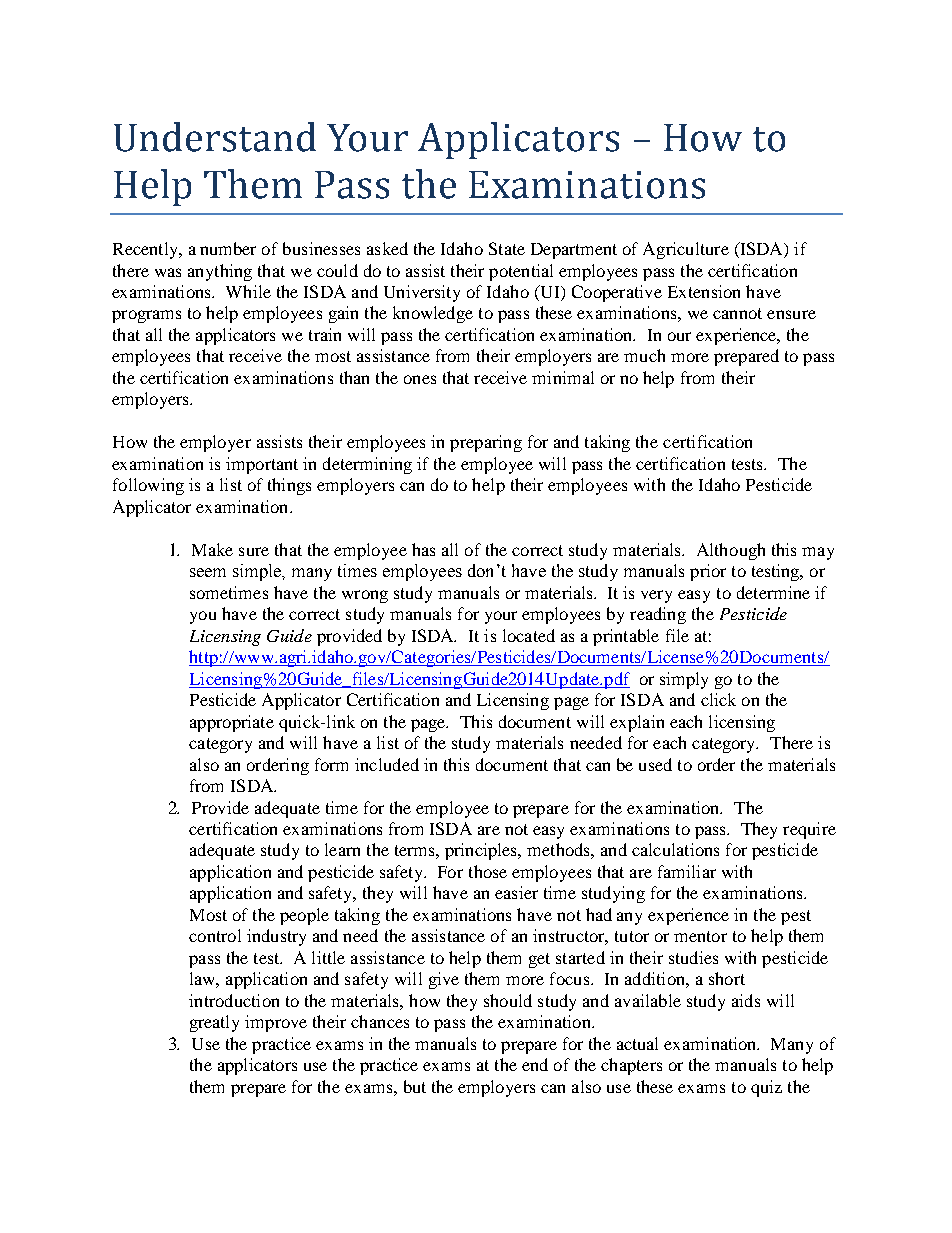 The width and height of the image is (952, 1233). Describe the element at coordinates (208, 572) in the image. I see `seem` at that location.
